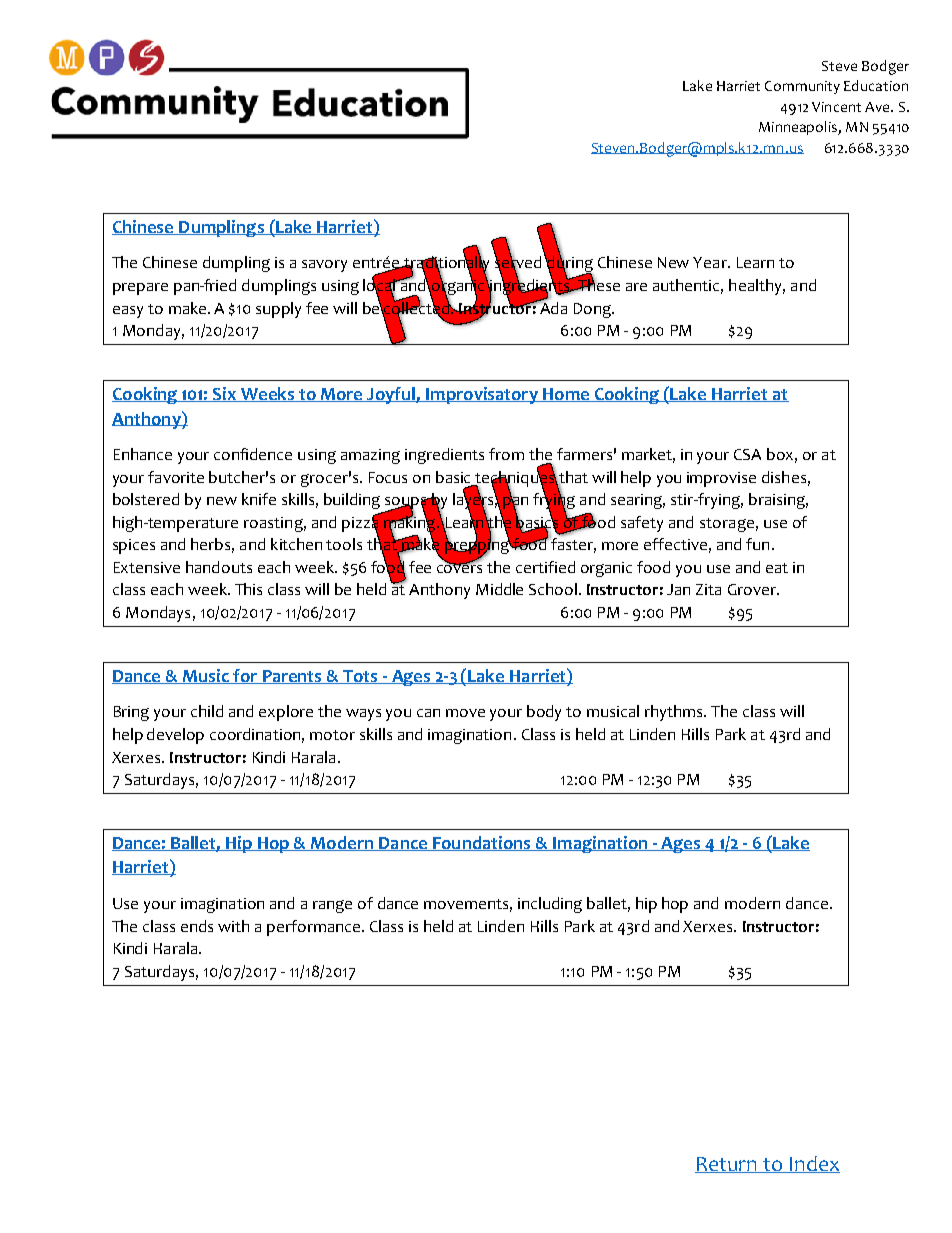  Describe the element at coordinates (248, 589) in the screenshot. I see `This` at that location.
